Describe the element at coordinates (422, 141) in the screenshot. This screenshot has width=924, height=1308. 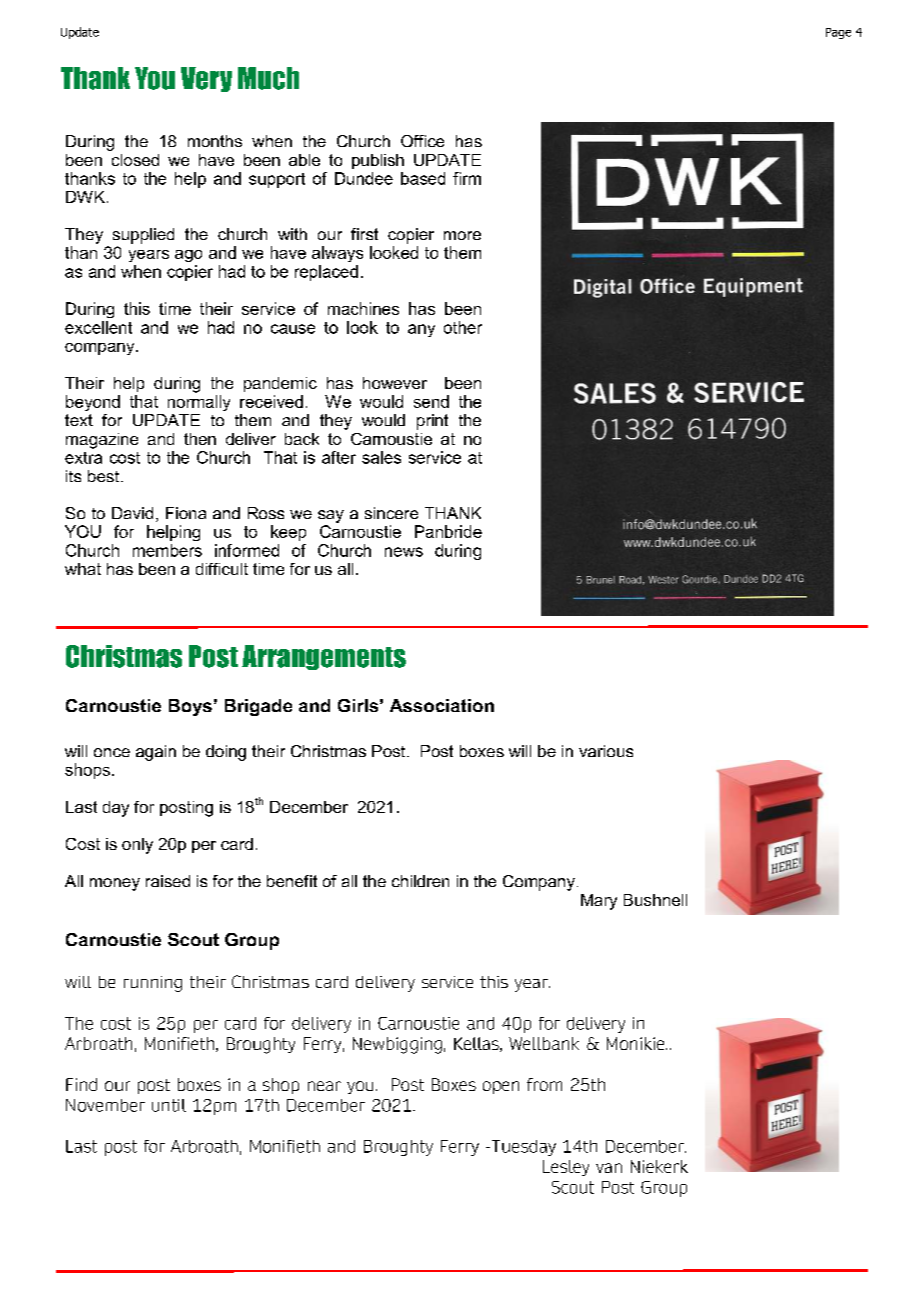
I see `Office` at that location.
